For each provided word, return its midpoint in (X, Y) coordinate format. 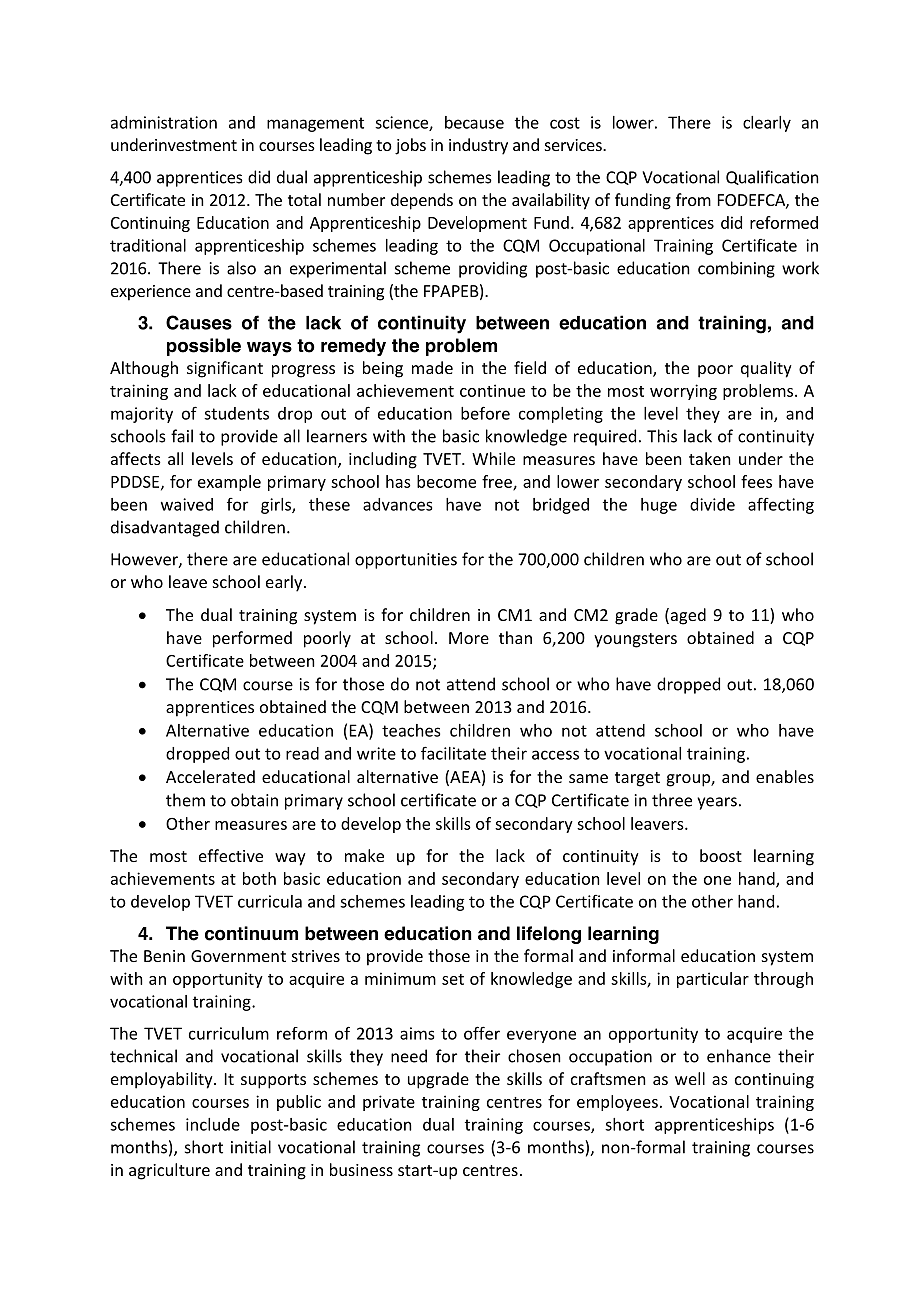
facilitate (453, 753)
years (717, 803)
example (229, 483)
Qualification (772, 177)
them (185, 800)
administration (164, 122)
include (213, 1124)
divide (712, 504)
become (446, 481)
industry (478, 146)
